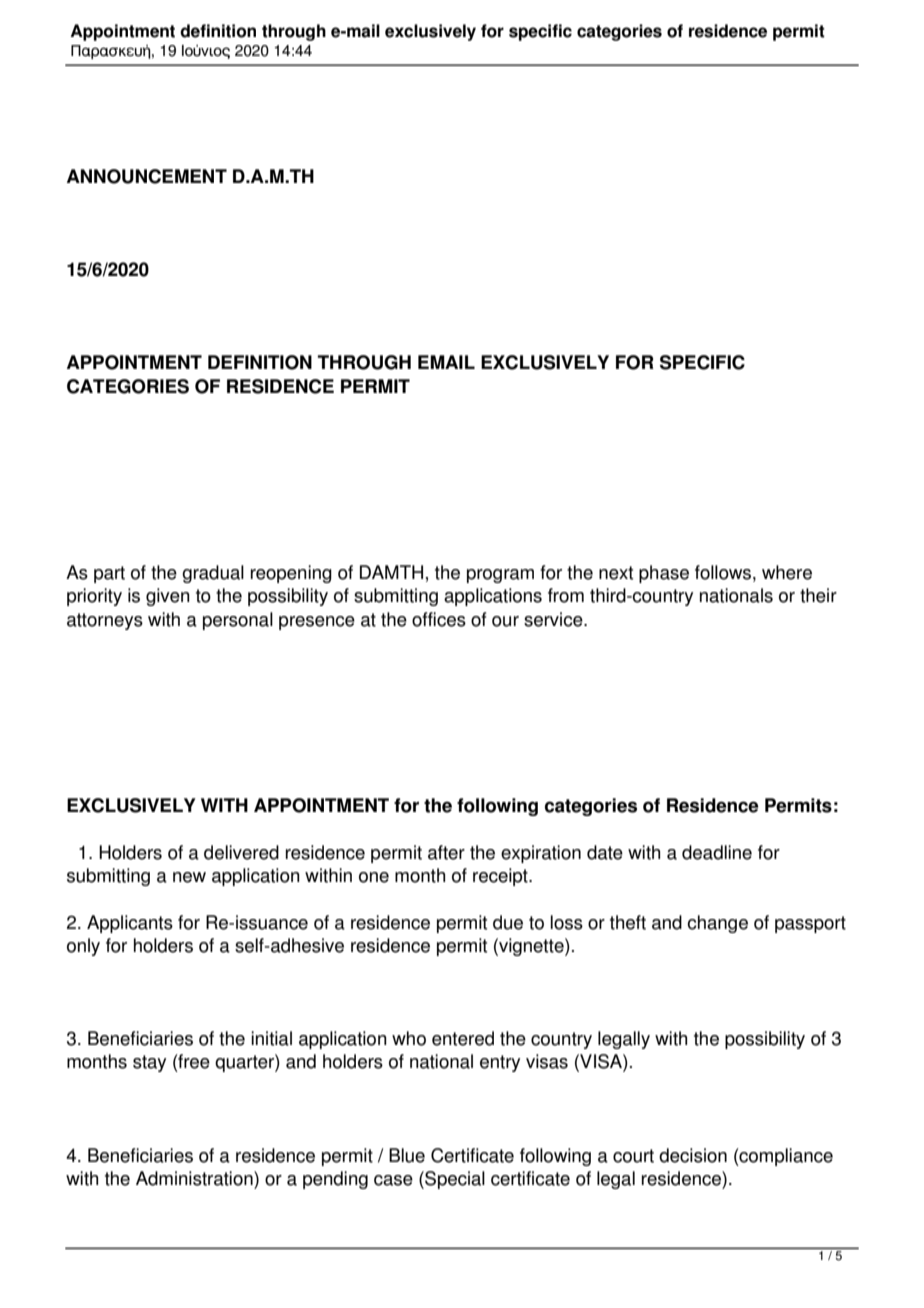 The image size is (924, 1308). I want to click on attorneys, so click(105, 621).
